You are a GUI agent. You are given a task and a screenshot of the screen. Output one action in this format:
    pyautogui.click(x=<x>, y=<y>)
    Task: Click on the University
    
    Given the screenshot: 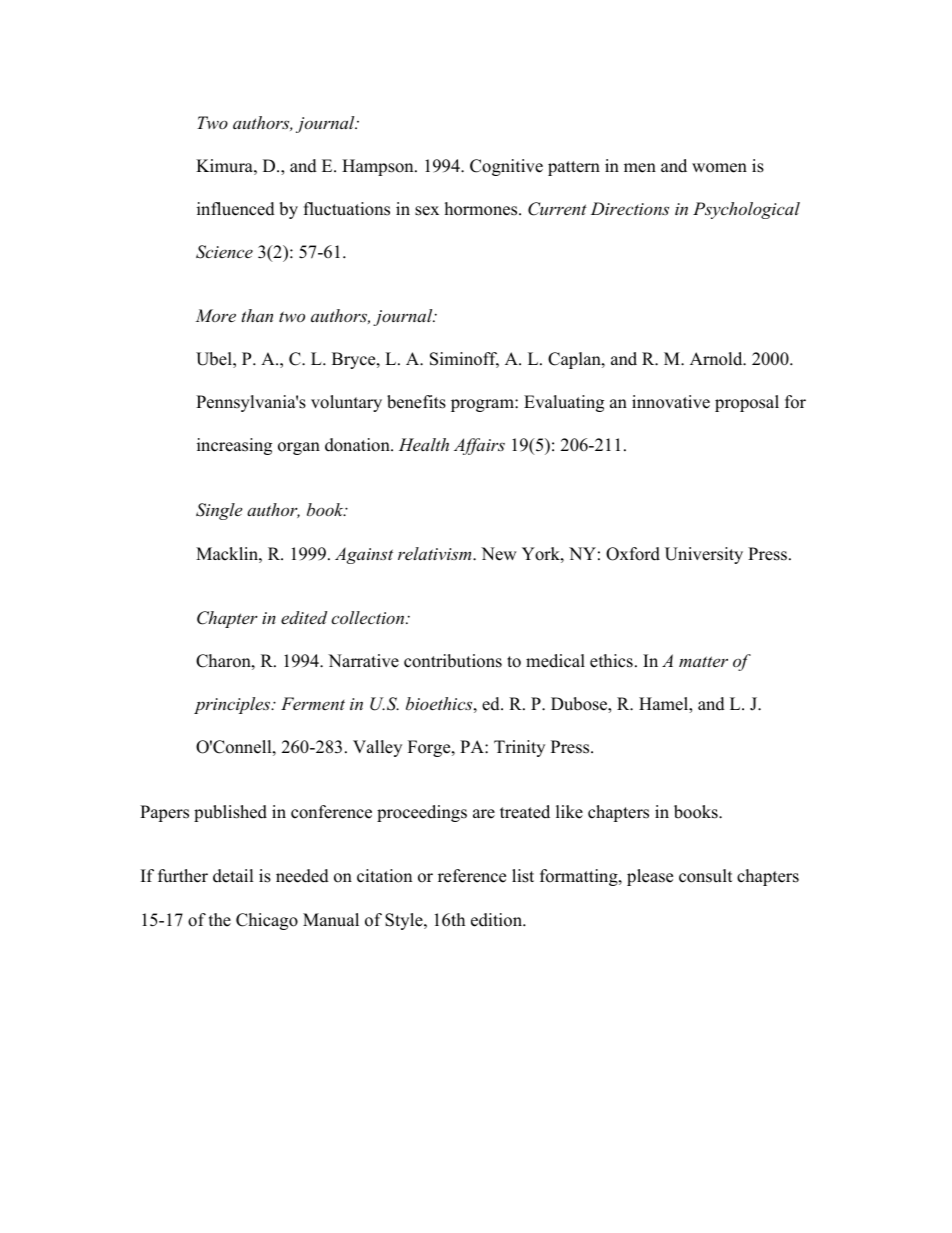 What is the action you would take?
    pyautogui.click(x=704, y=555)
